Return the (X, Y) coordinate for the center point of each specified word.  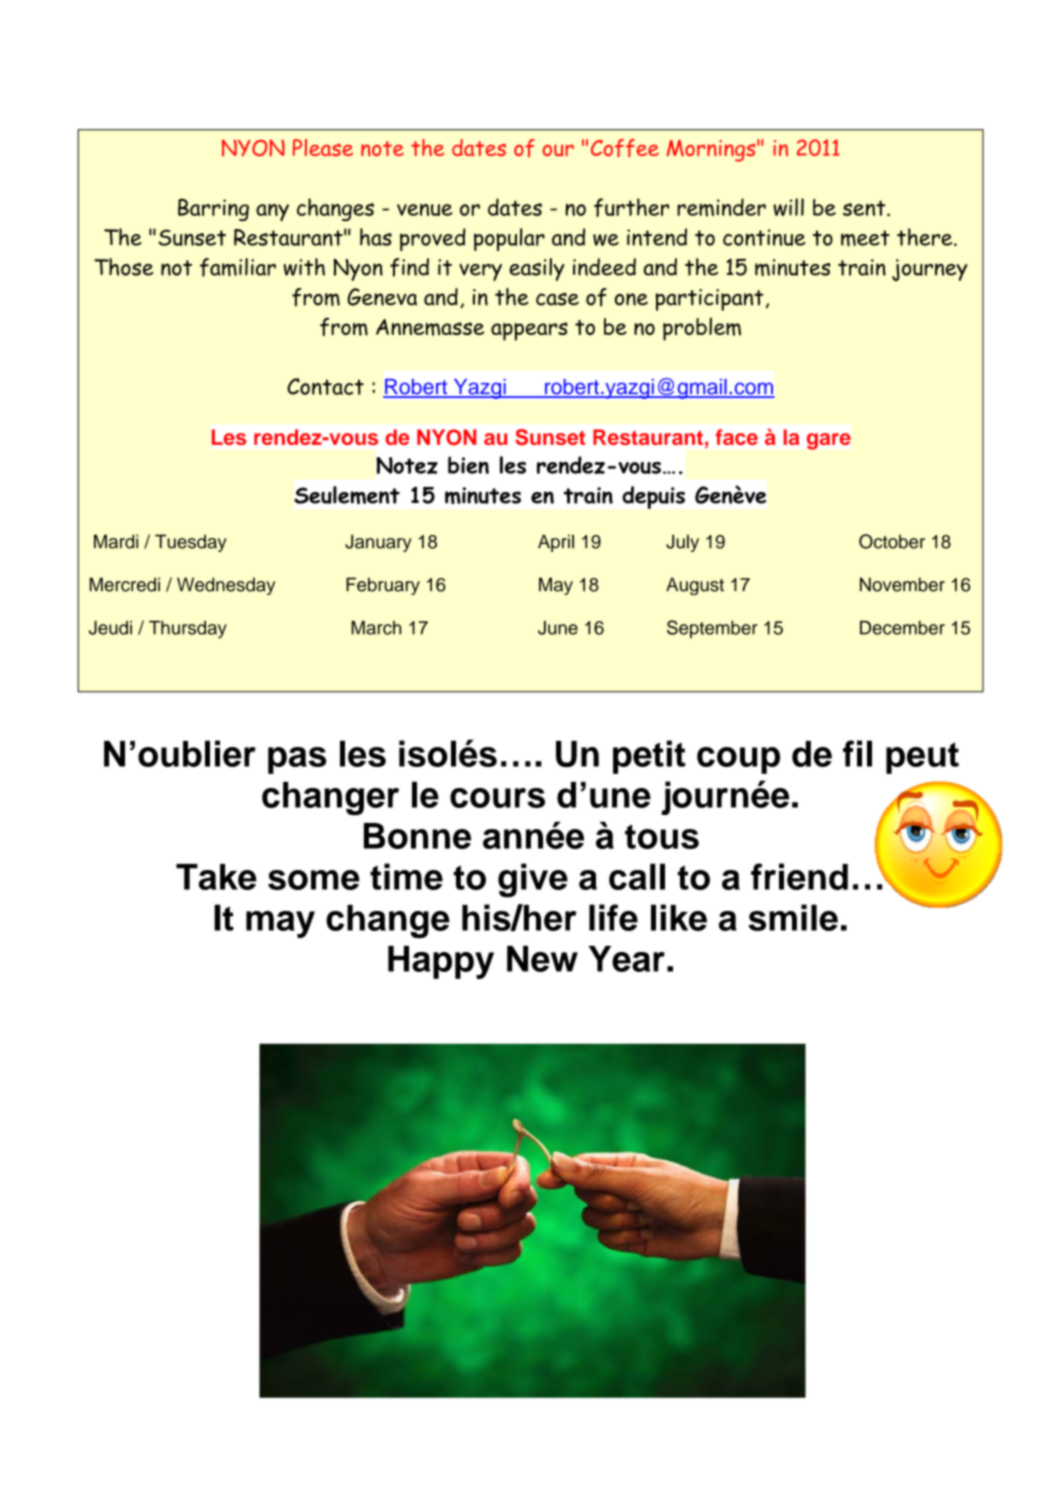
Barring (213, 210)
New (542, 959)
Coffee (625, 148)
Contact (325, 386)
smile (793, 917)
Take (216, 877)
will (788, 207)
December (902, 628)
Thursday (188, 630)
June (558, 628)
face (736, 437)
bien (468, 465)
